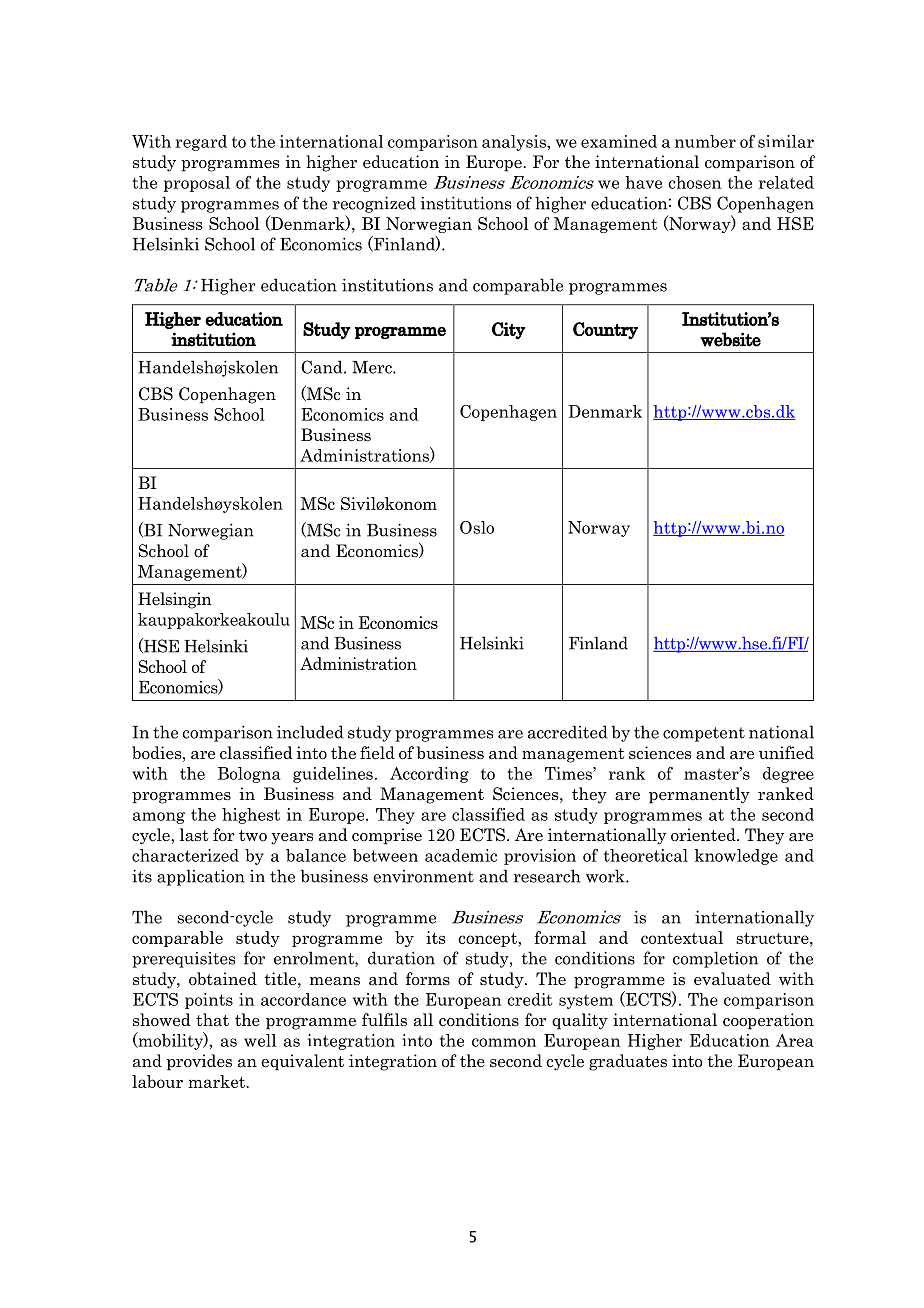 The image size is (924, 1308). Describe the element at coordinates (197, 184) in the page. I see `proposal` at that location.
